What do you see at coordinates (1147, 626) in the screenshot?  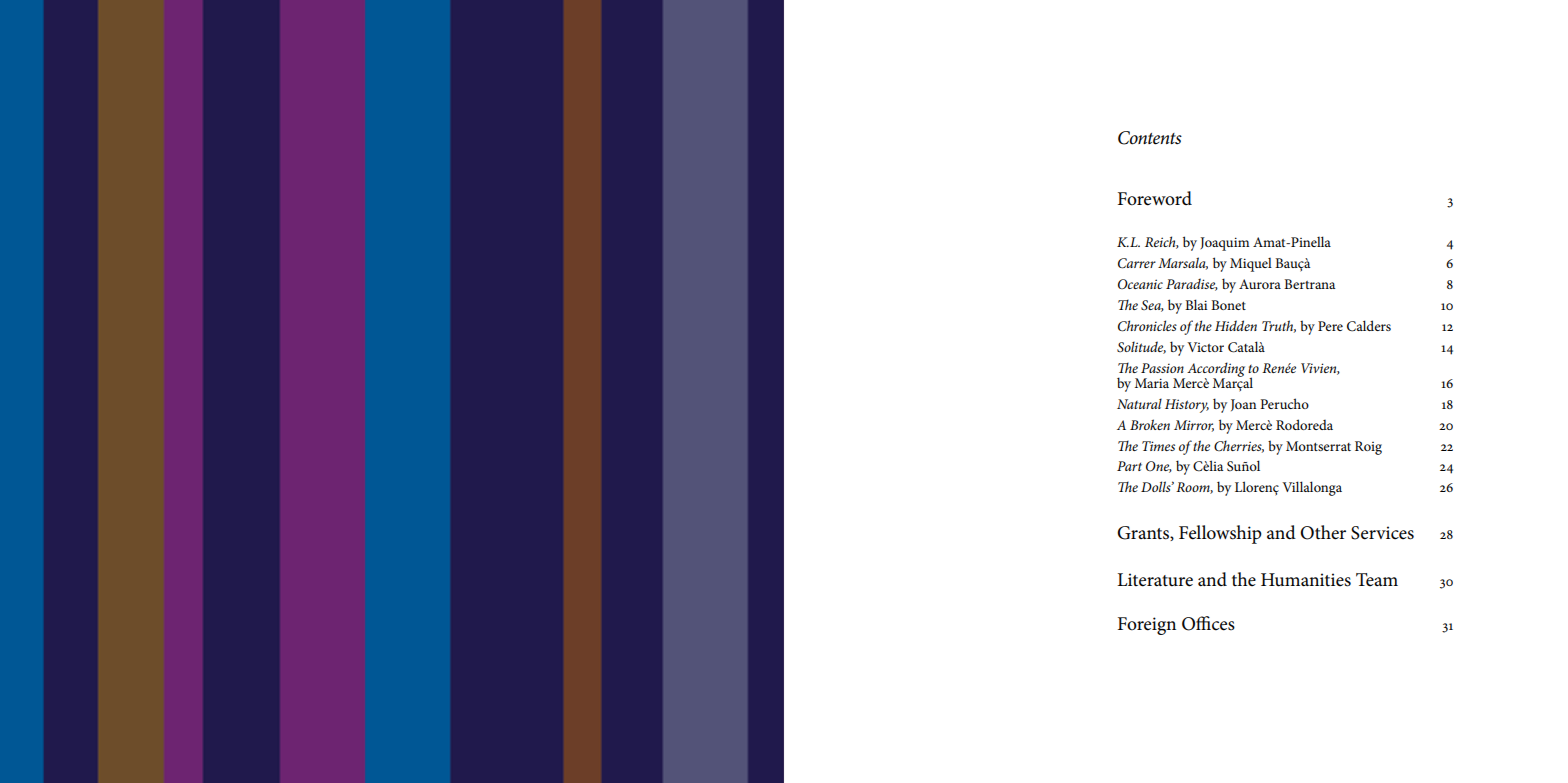 I see `Foreign` at bounding box center [1147, 626].
